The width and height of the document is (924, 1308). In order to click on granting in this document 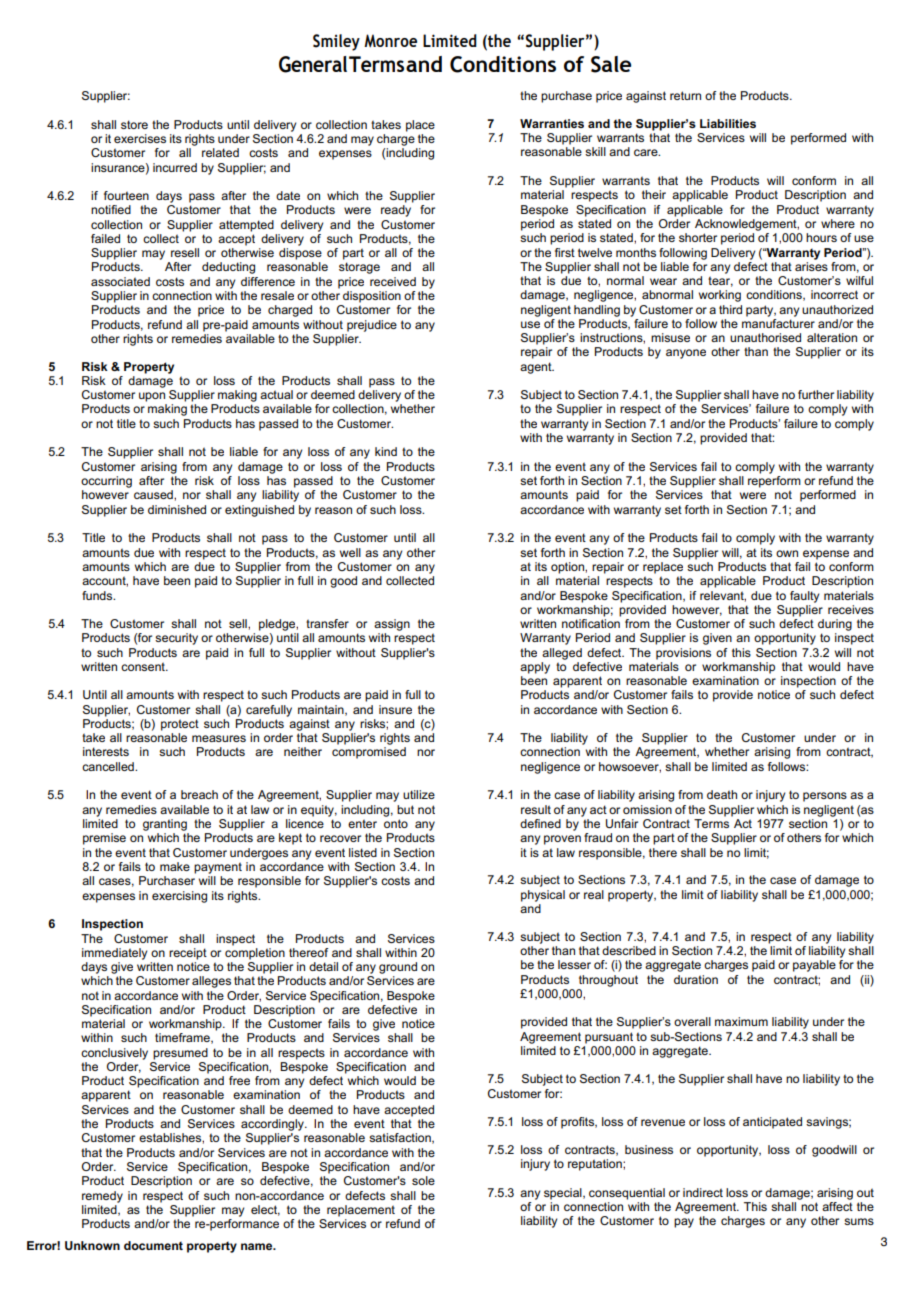, I will do `click(165, 825)`.
